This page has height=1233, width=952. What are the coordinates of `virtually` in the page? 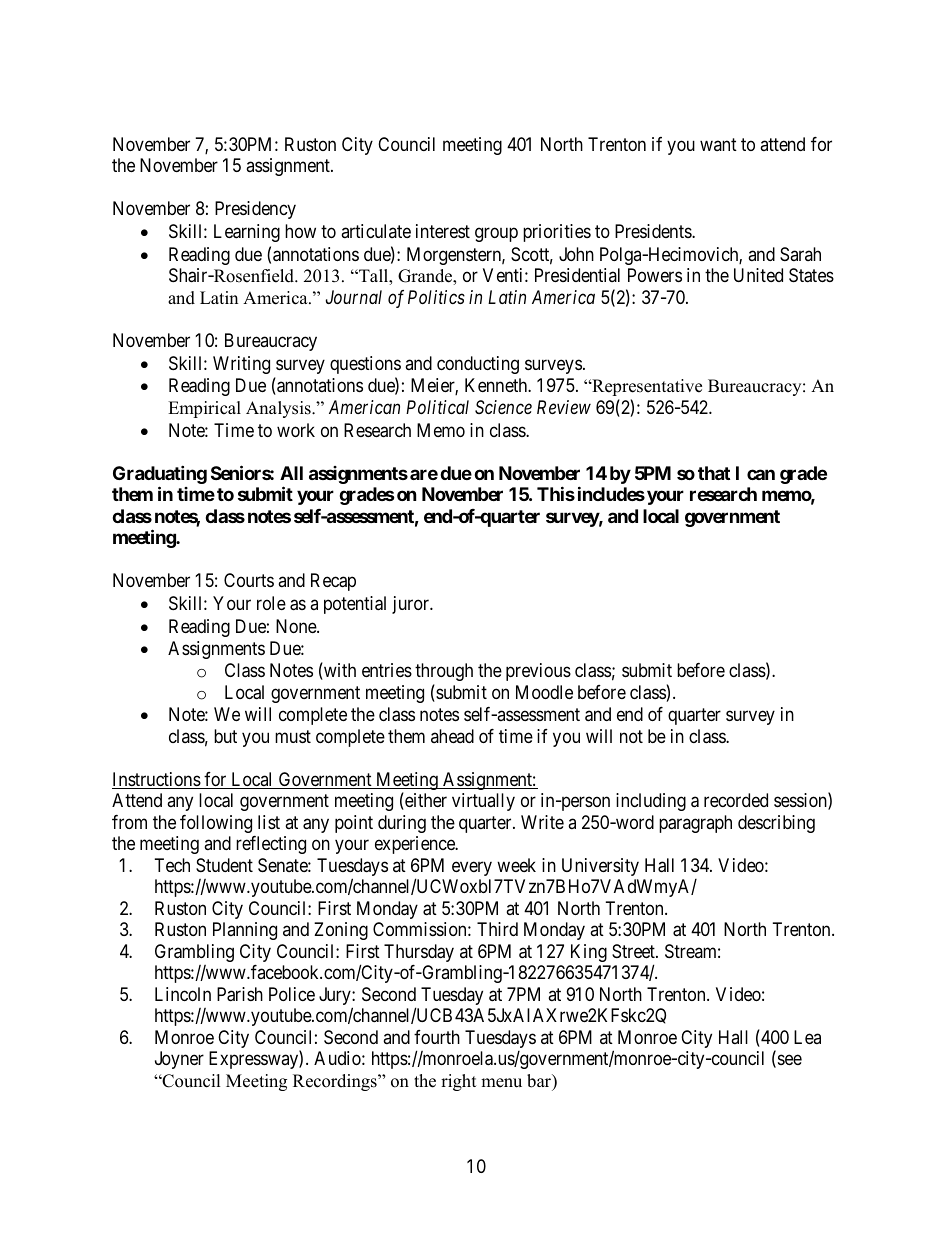 It's located at (483, 802).
